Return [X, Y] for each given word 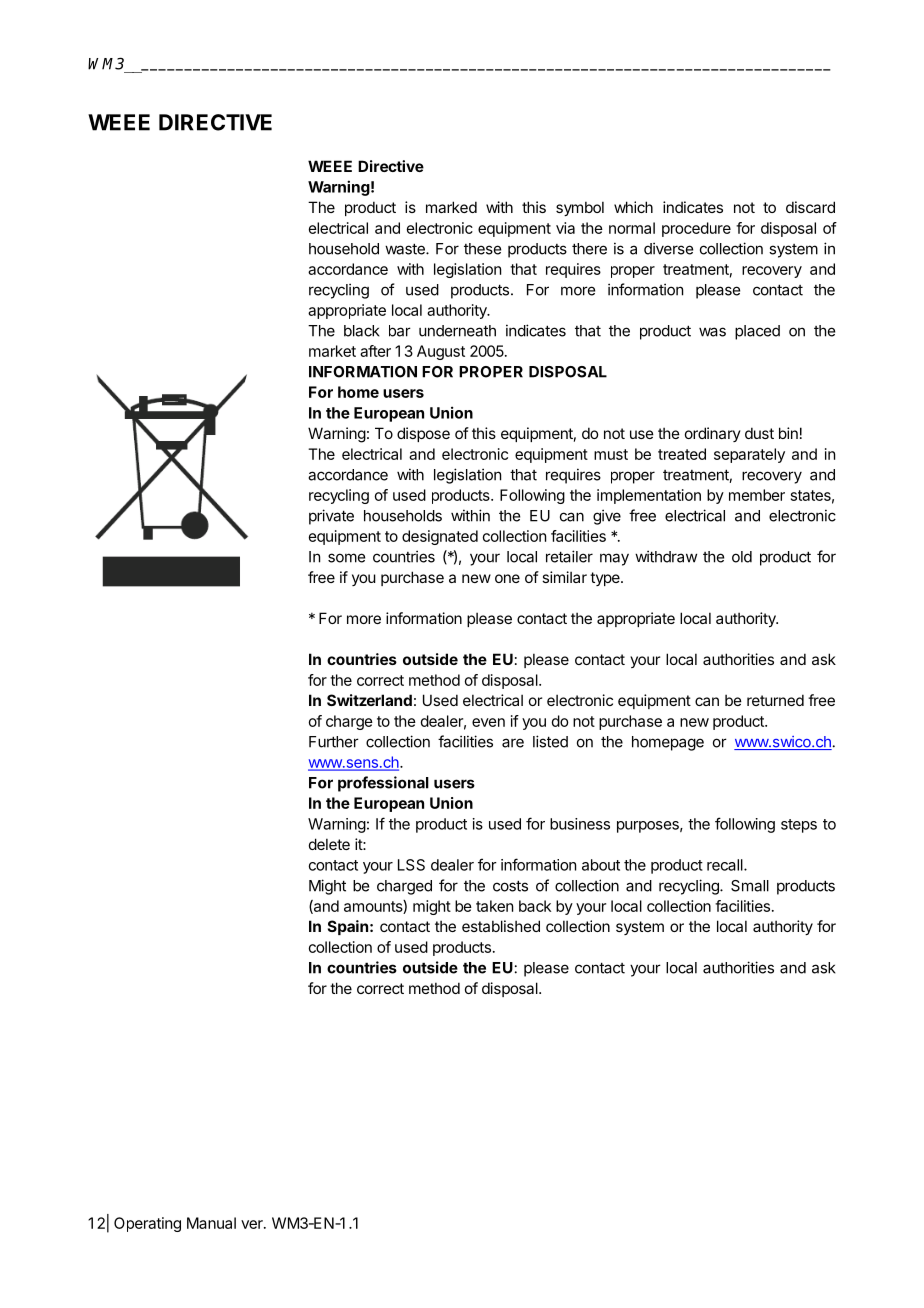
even [488, 722]
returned [775, 700]
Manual [211, 1223]
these [482, 249]
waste [406, 249]
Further [334, 742]
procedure [696, 229]
